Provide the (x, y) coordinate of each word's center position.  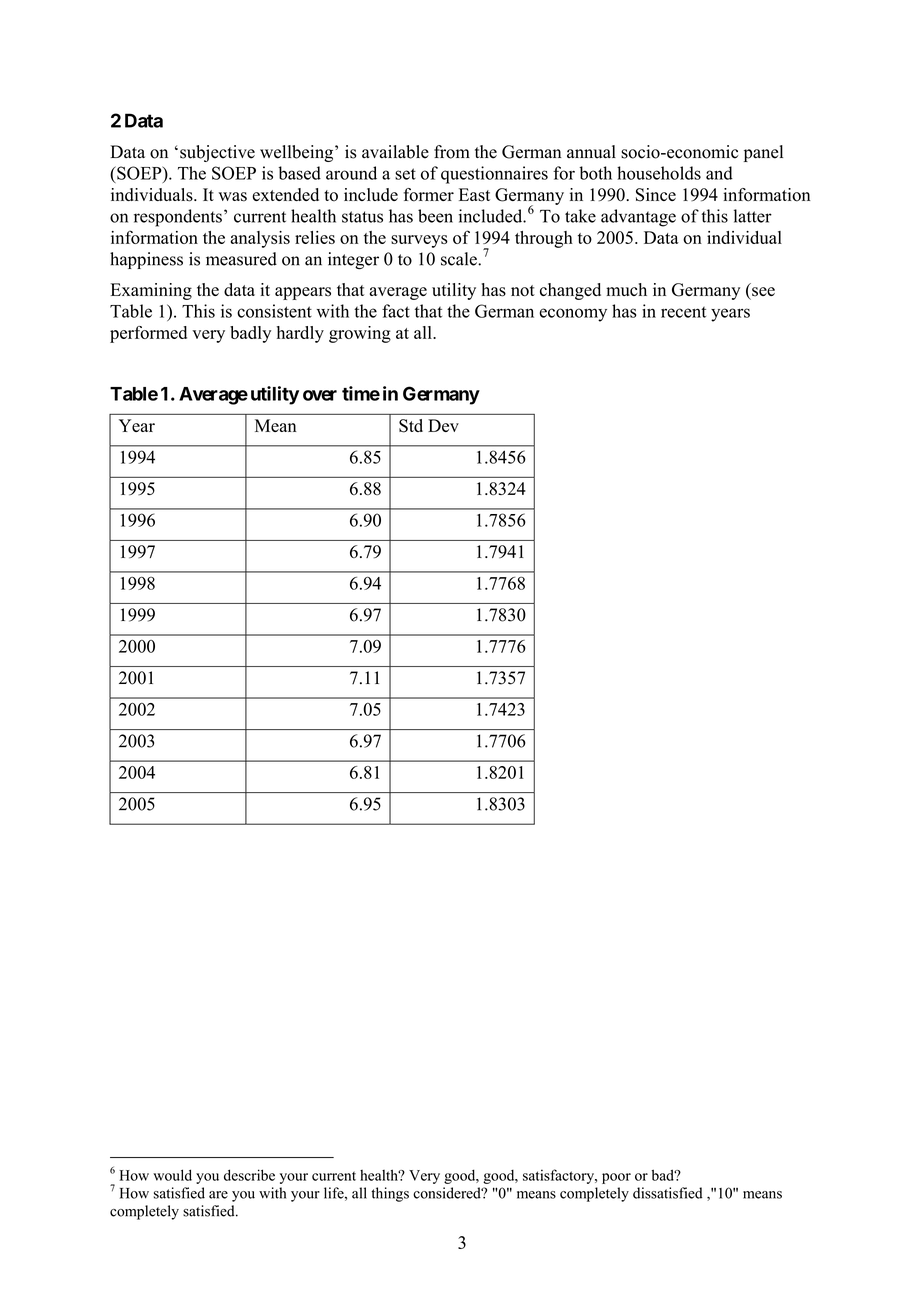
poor (616, 1178)
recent (683, 312)
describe (249, 1175)
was (233, 197)
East (474, 195)
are (218, 1195)
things (390, 1194)
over (320, 395)
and (719, 173)
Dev (443, 425)
